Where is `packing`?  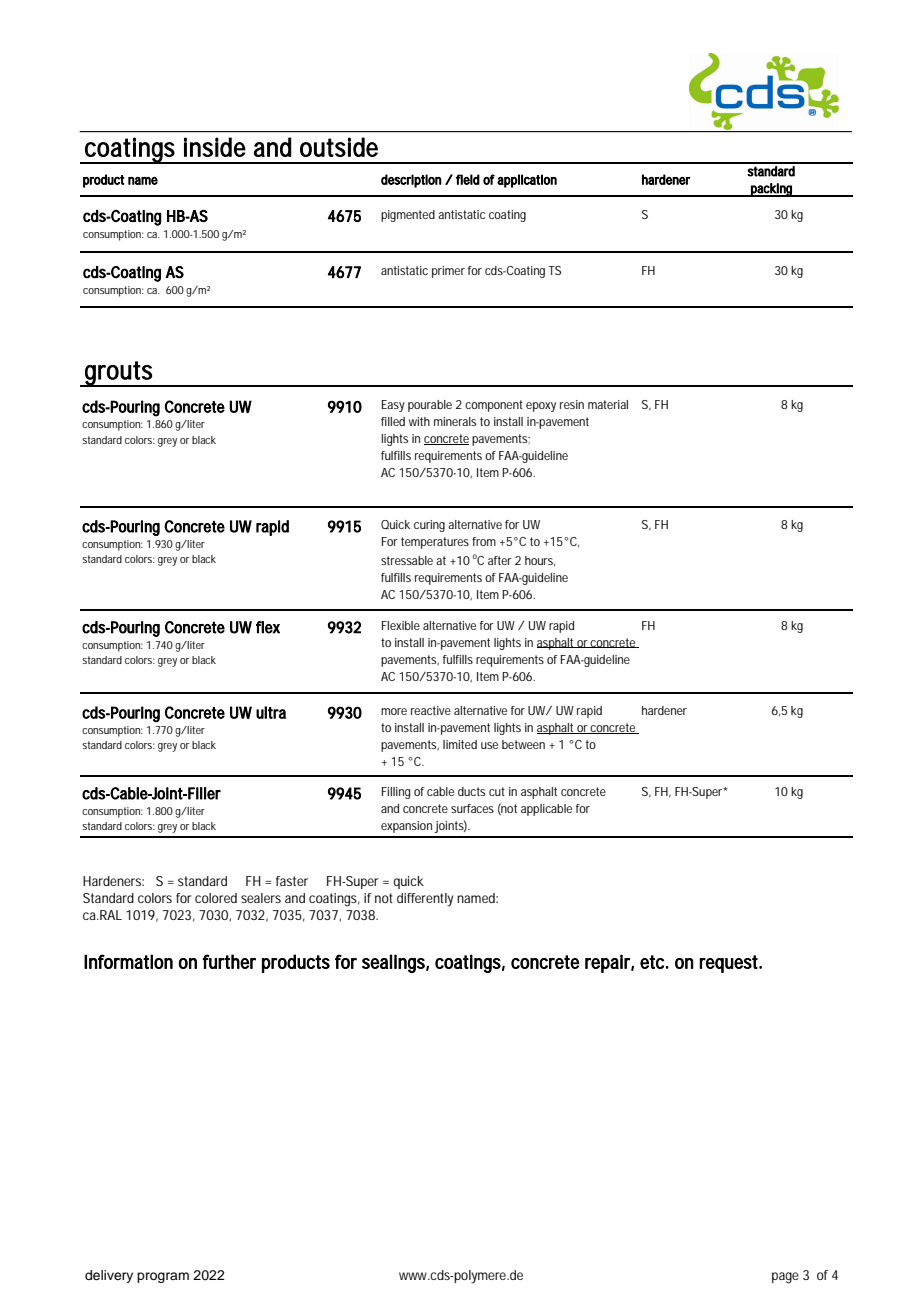 packing is located at coordinates (772, 190).
